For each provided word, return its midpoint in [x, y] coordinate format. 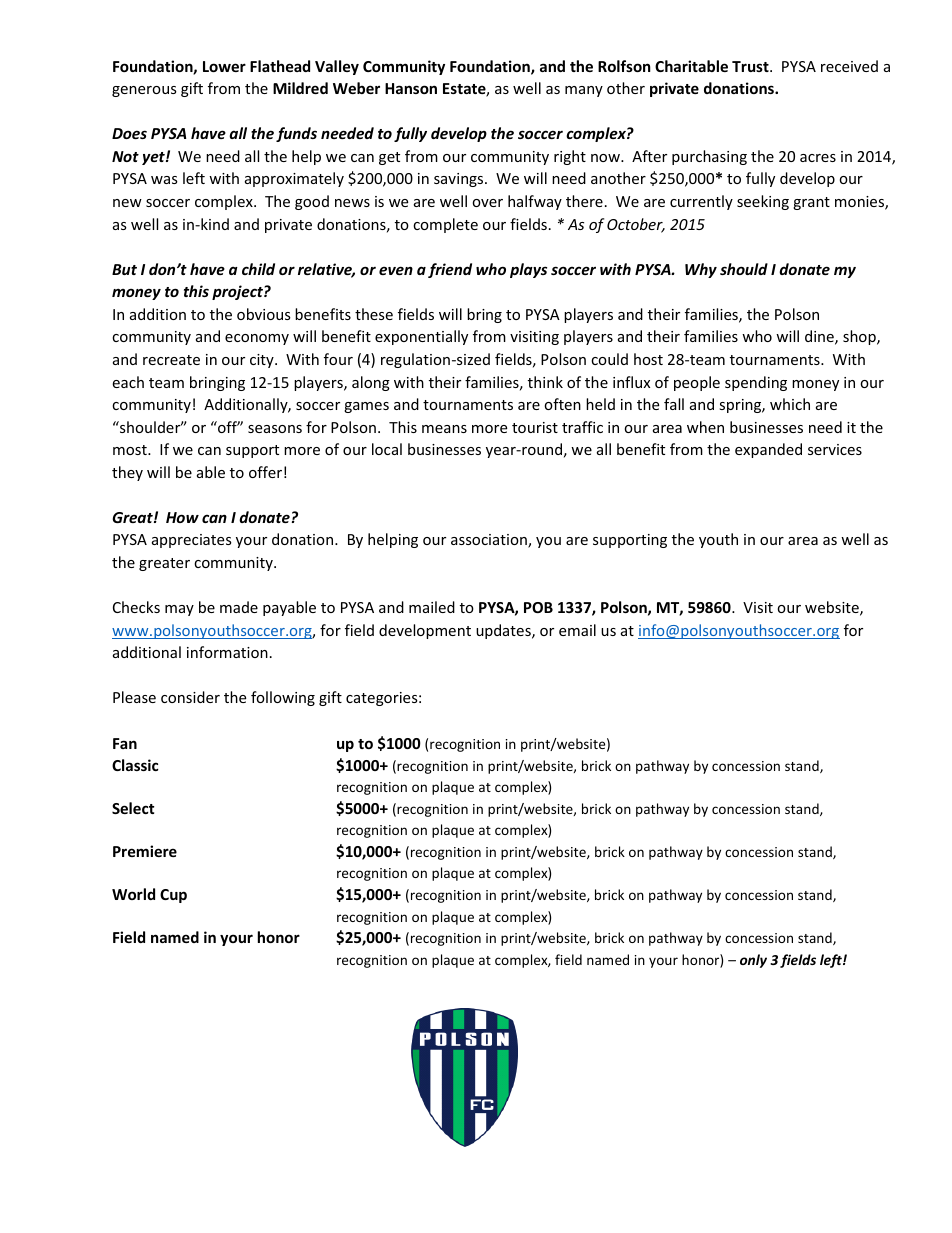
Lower [224, 66]
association [490, 541]
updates [504, 631]
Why [701, 270]
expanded [768, 450]
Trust [751, 66]
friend [450, 270]
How [182, 517]
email [577, 630]
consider [190, 697]
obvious [264, 314]
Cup [173, 896]
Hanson [411, 88]
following [283, 698]
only [753, 961]
